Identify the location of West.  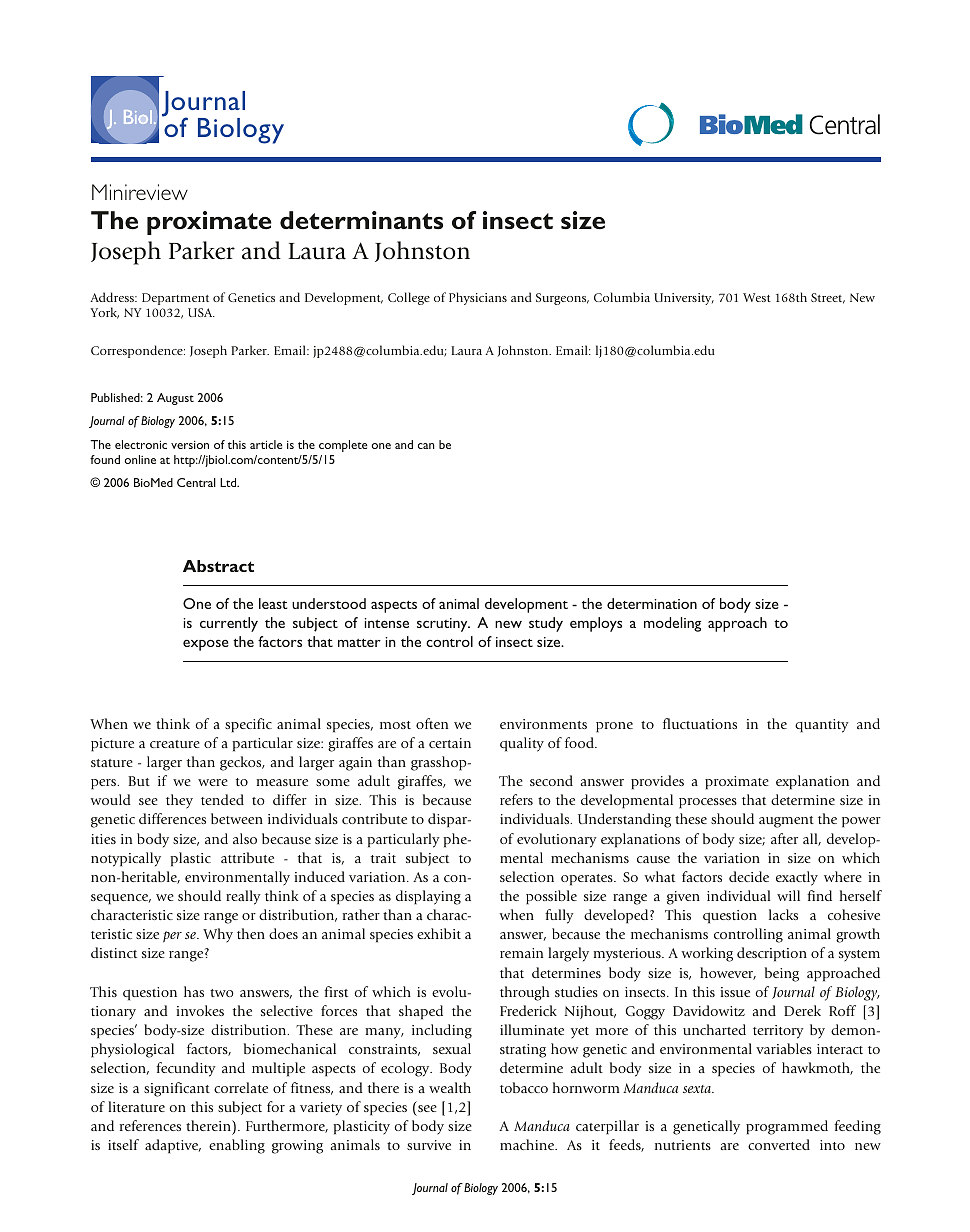
(757, 297).
